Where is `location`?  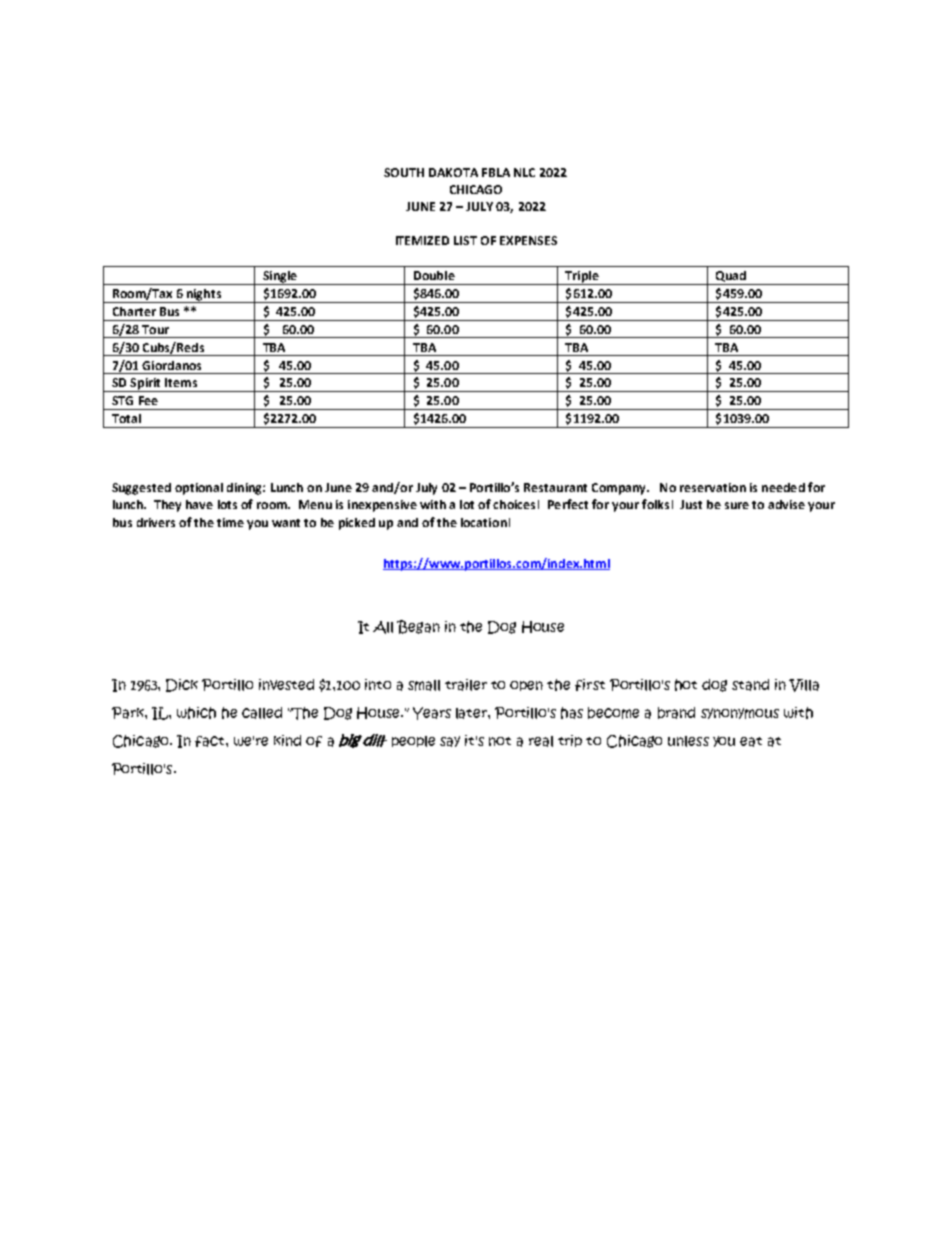 location is located at coordinates (484, 522).
